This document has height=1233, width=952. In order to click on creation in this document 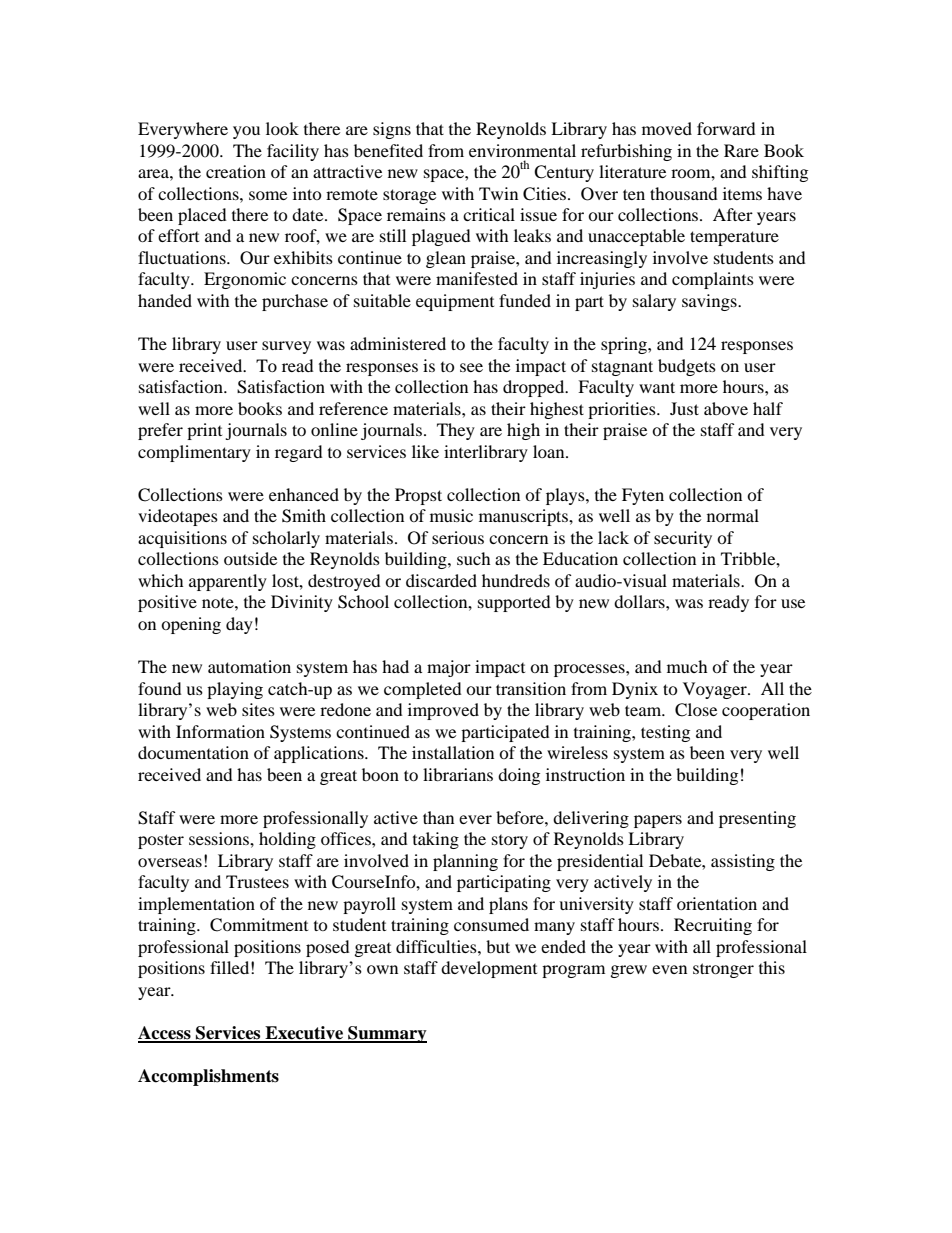, I will do `click(236, 171)`.
